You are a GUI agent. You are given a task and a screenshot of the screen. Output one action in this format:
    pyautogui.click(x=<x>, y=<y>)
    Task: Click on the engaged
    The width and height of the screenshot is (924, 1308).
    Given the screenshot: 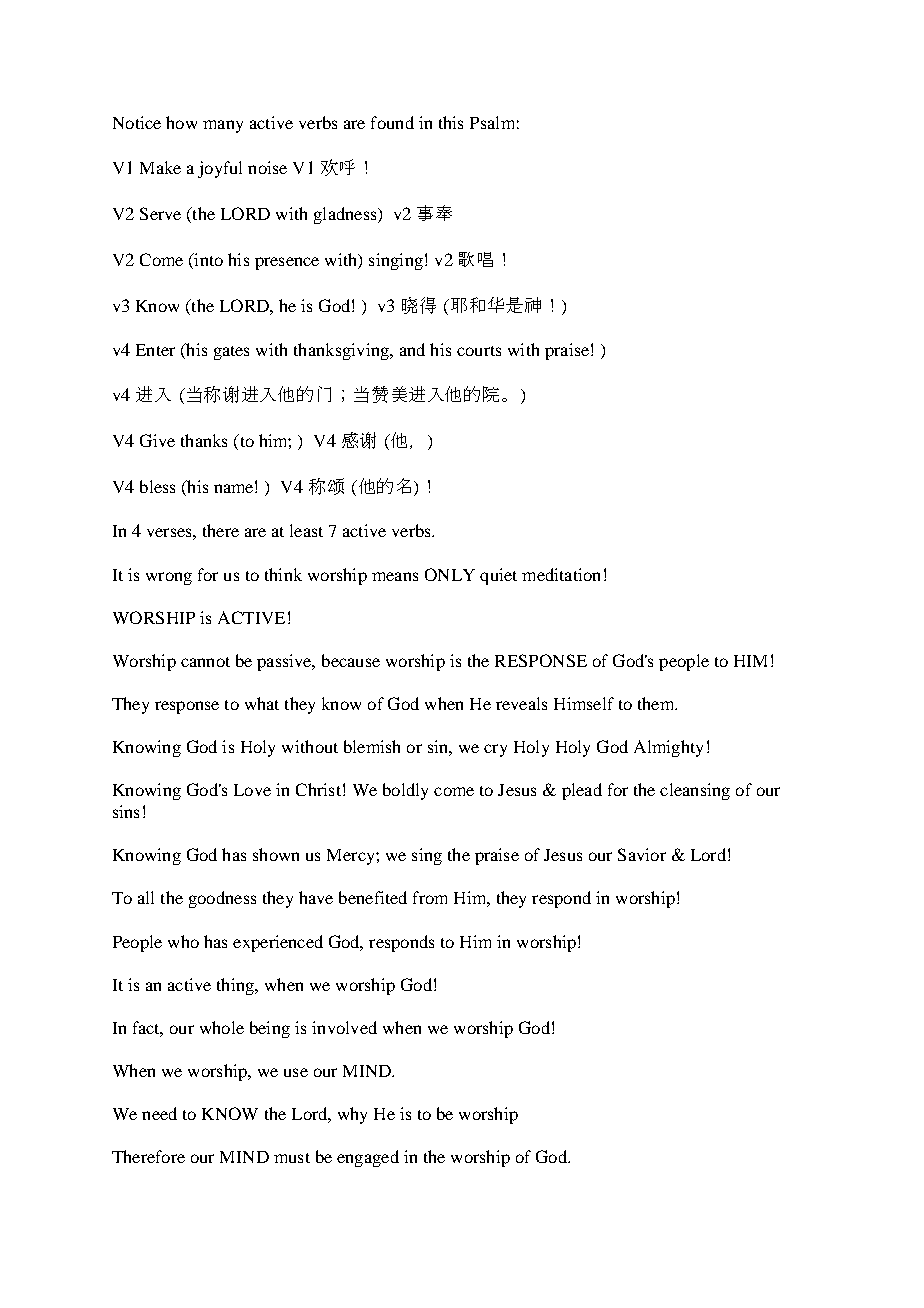 What is the action you would take?
    pyautogui.click(x=368, y=1158)
